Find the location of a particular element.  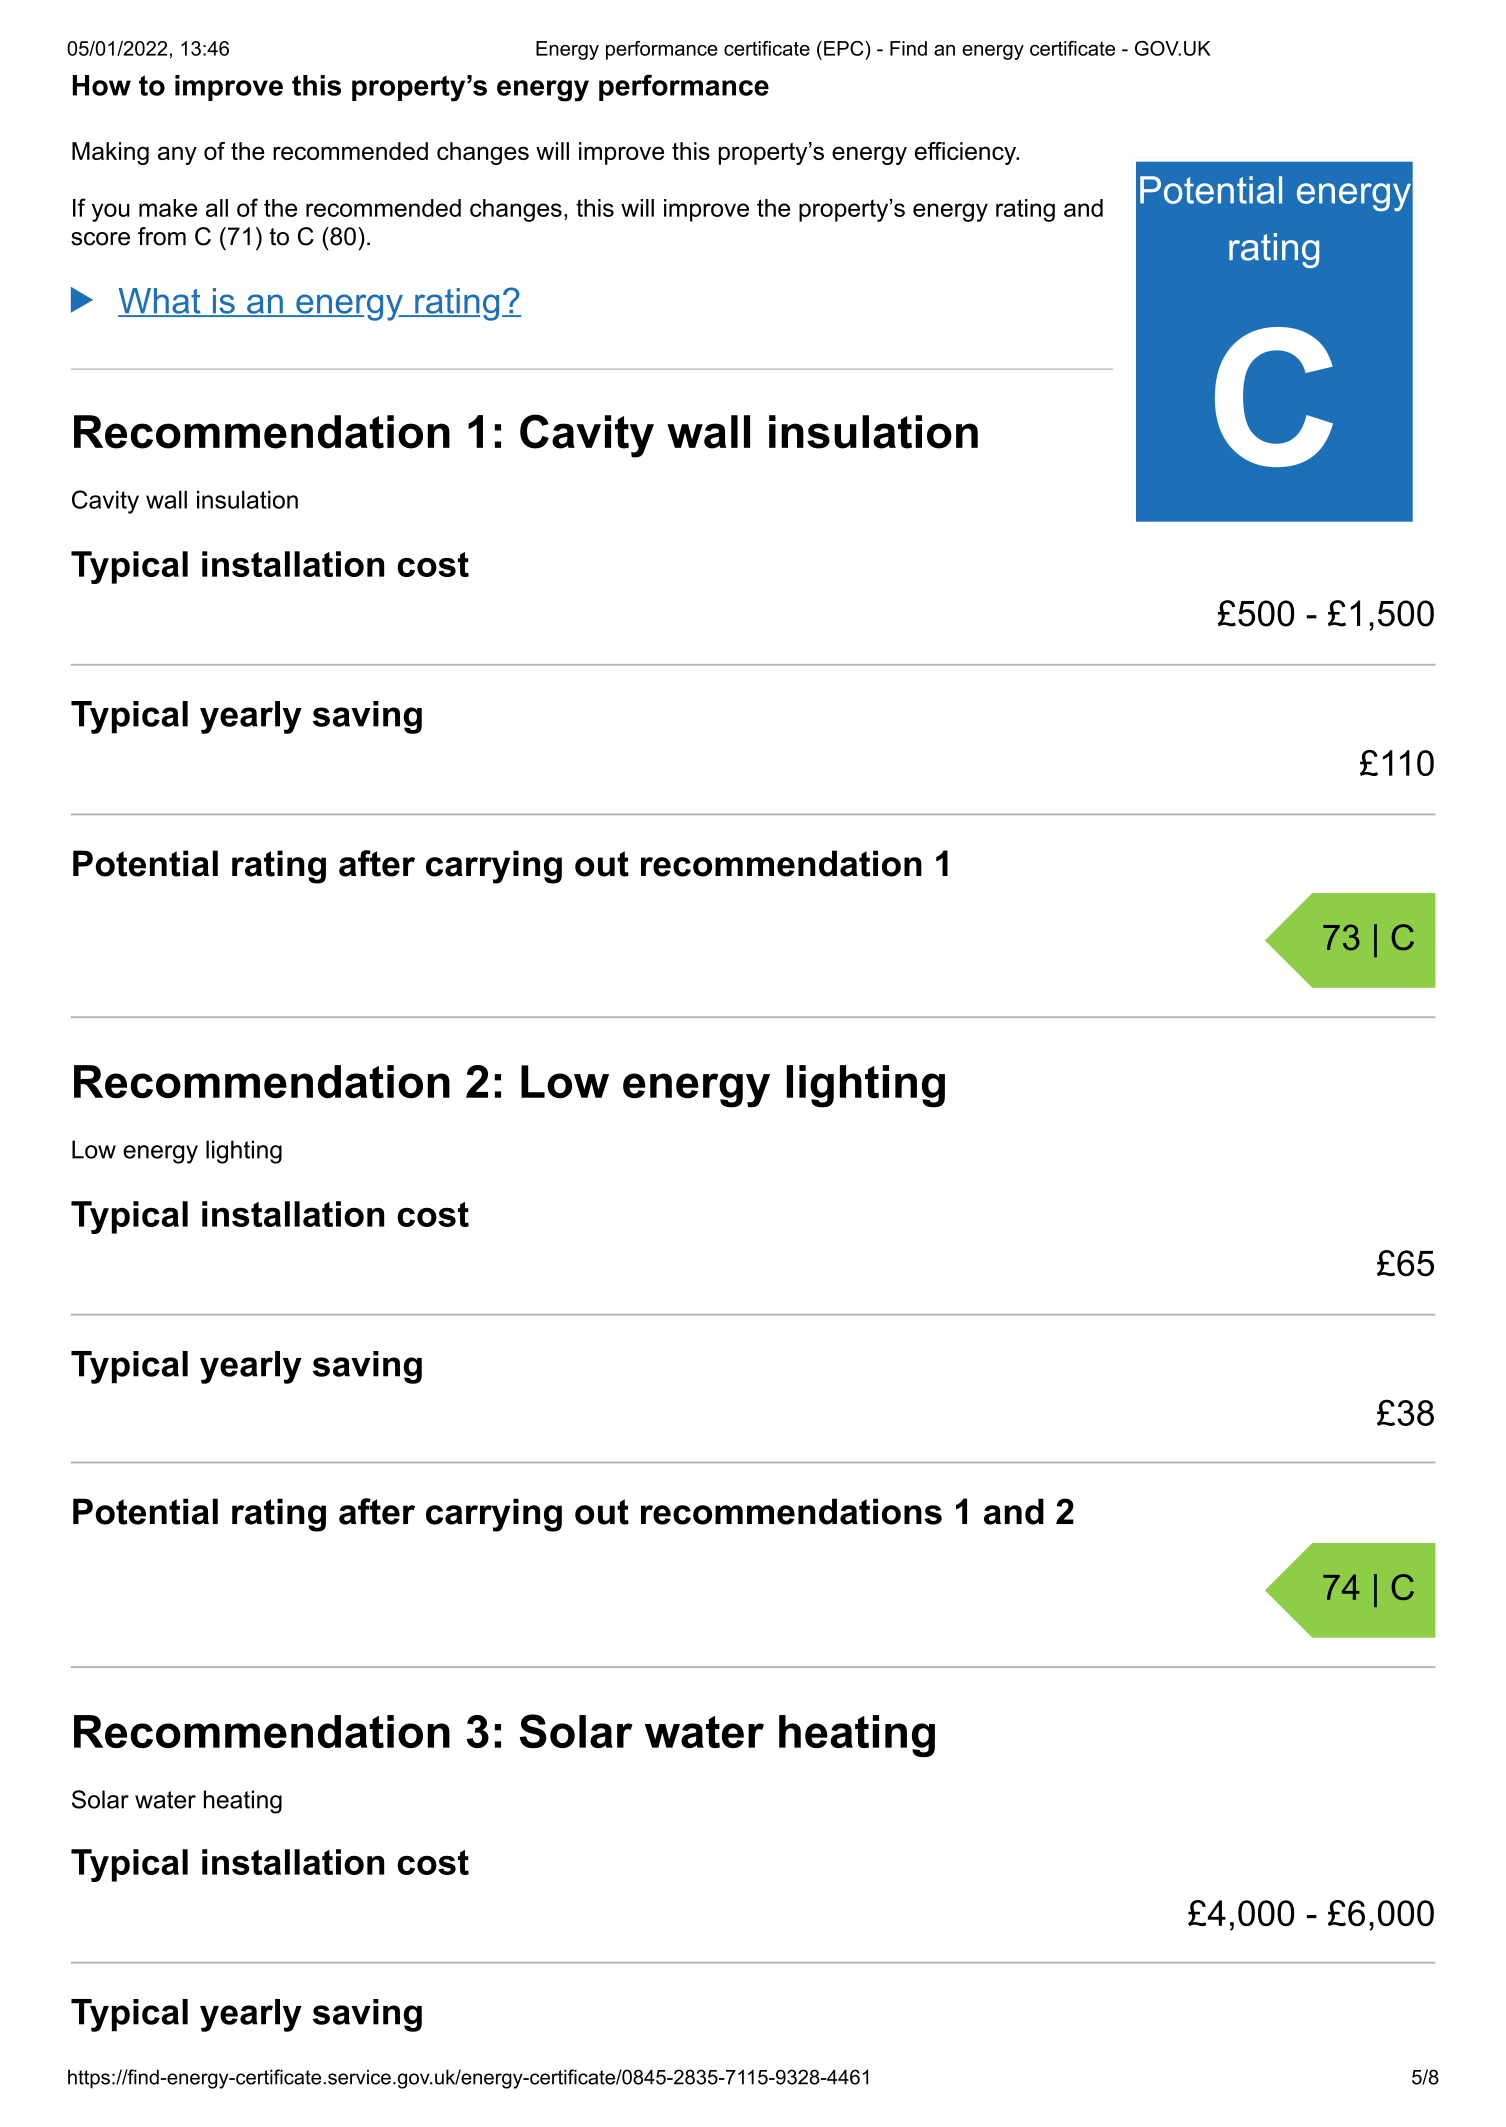

What is located at coordinates (160, 302).
